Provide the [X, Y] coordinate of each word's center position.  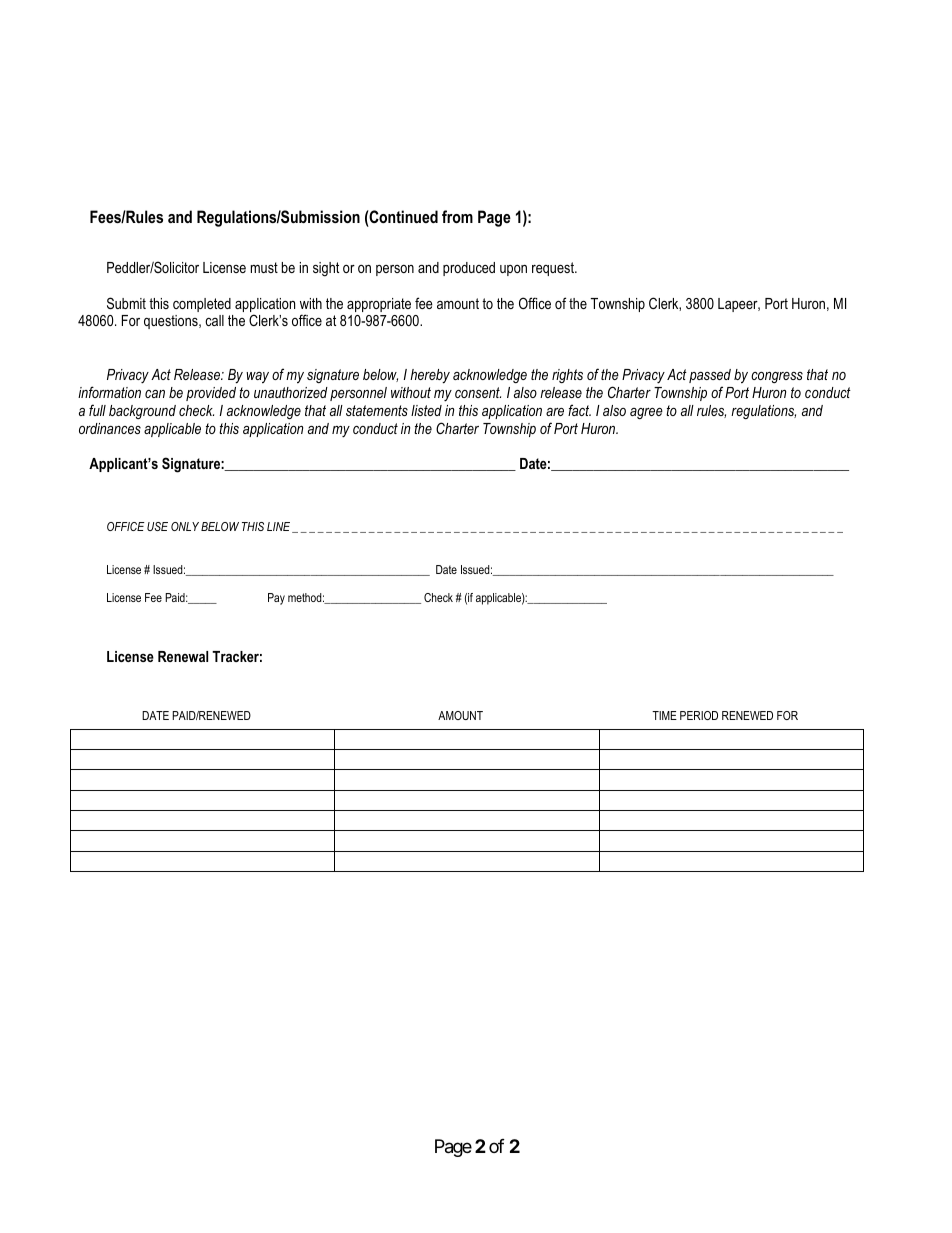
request [554, 269]
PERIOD [699, 715]
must [264, 267]
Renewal [183, 656]
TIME [664, 715]
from [457, 216]
